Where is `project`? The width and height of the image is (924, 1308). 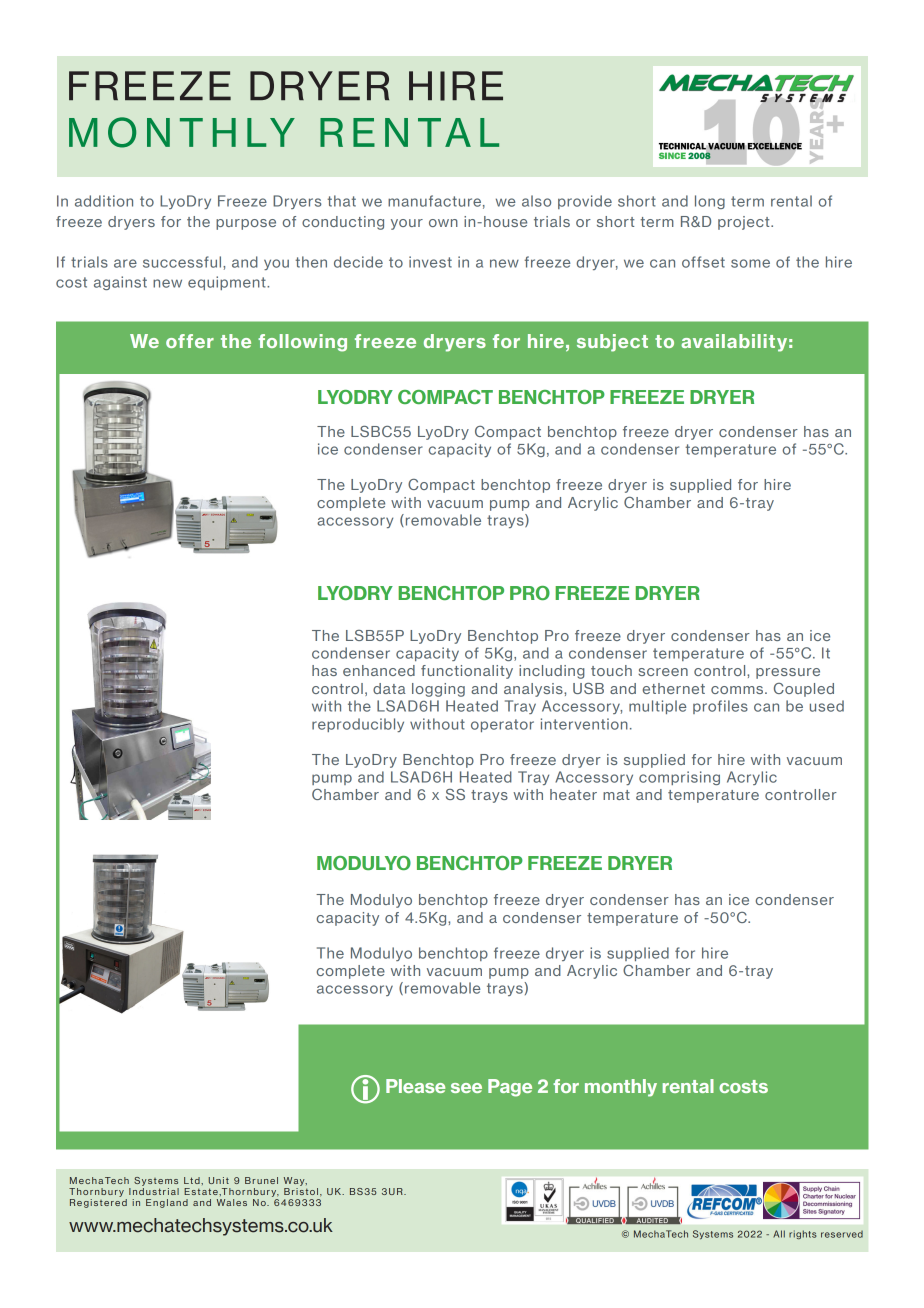 project is located at coordinates (745, 223).
